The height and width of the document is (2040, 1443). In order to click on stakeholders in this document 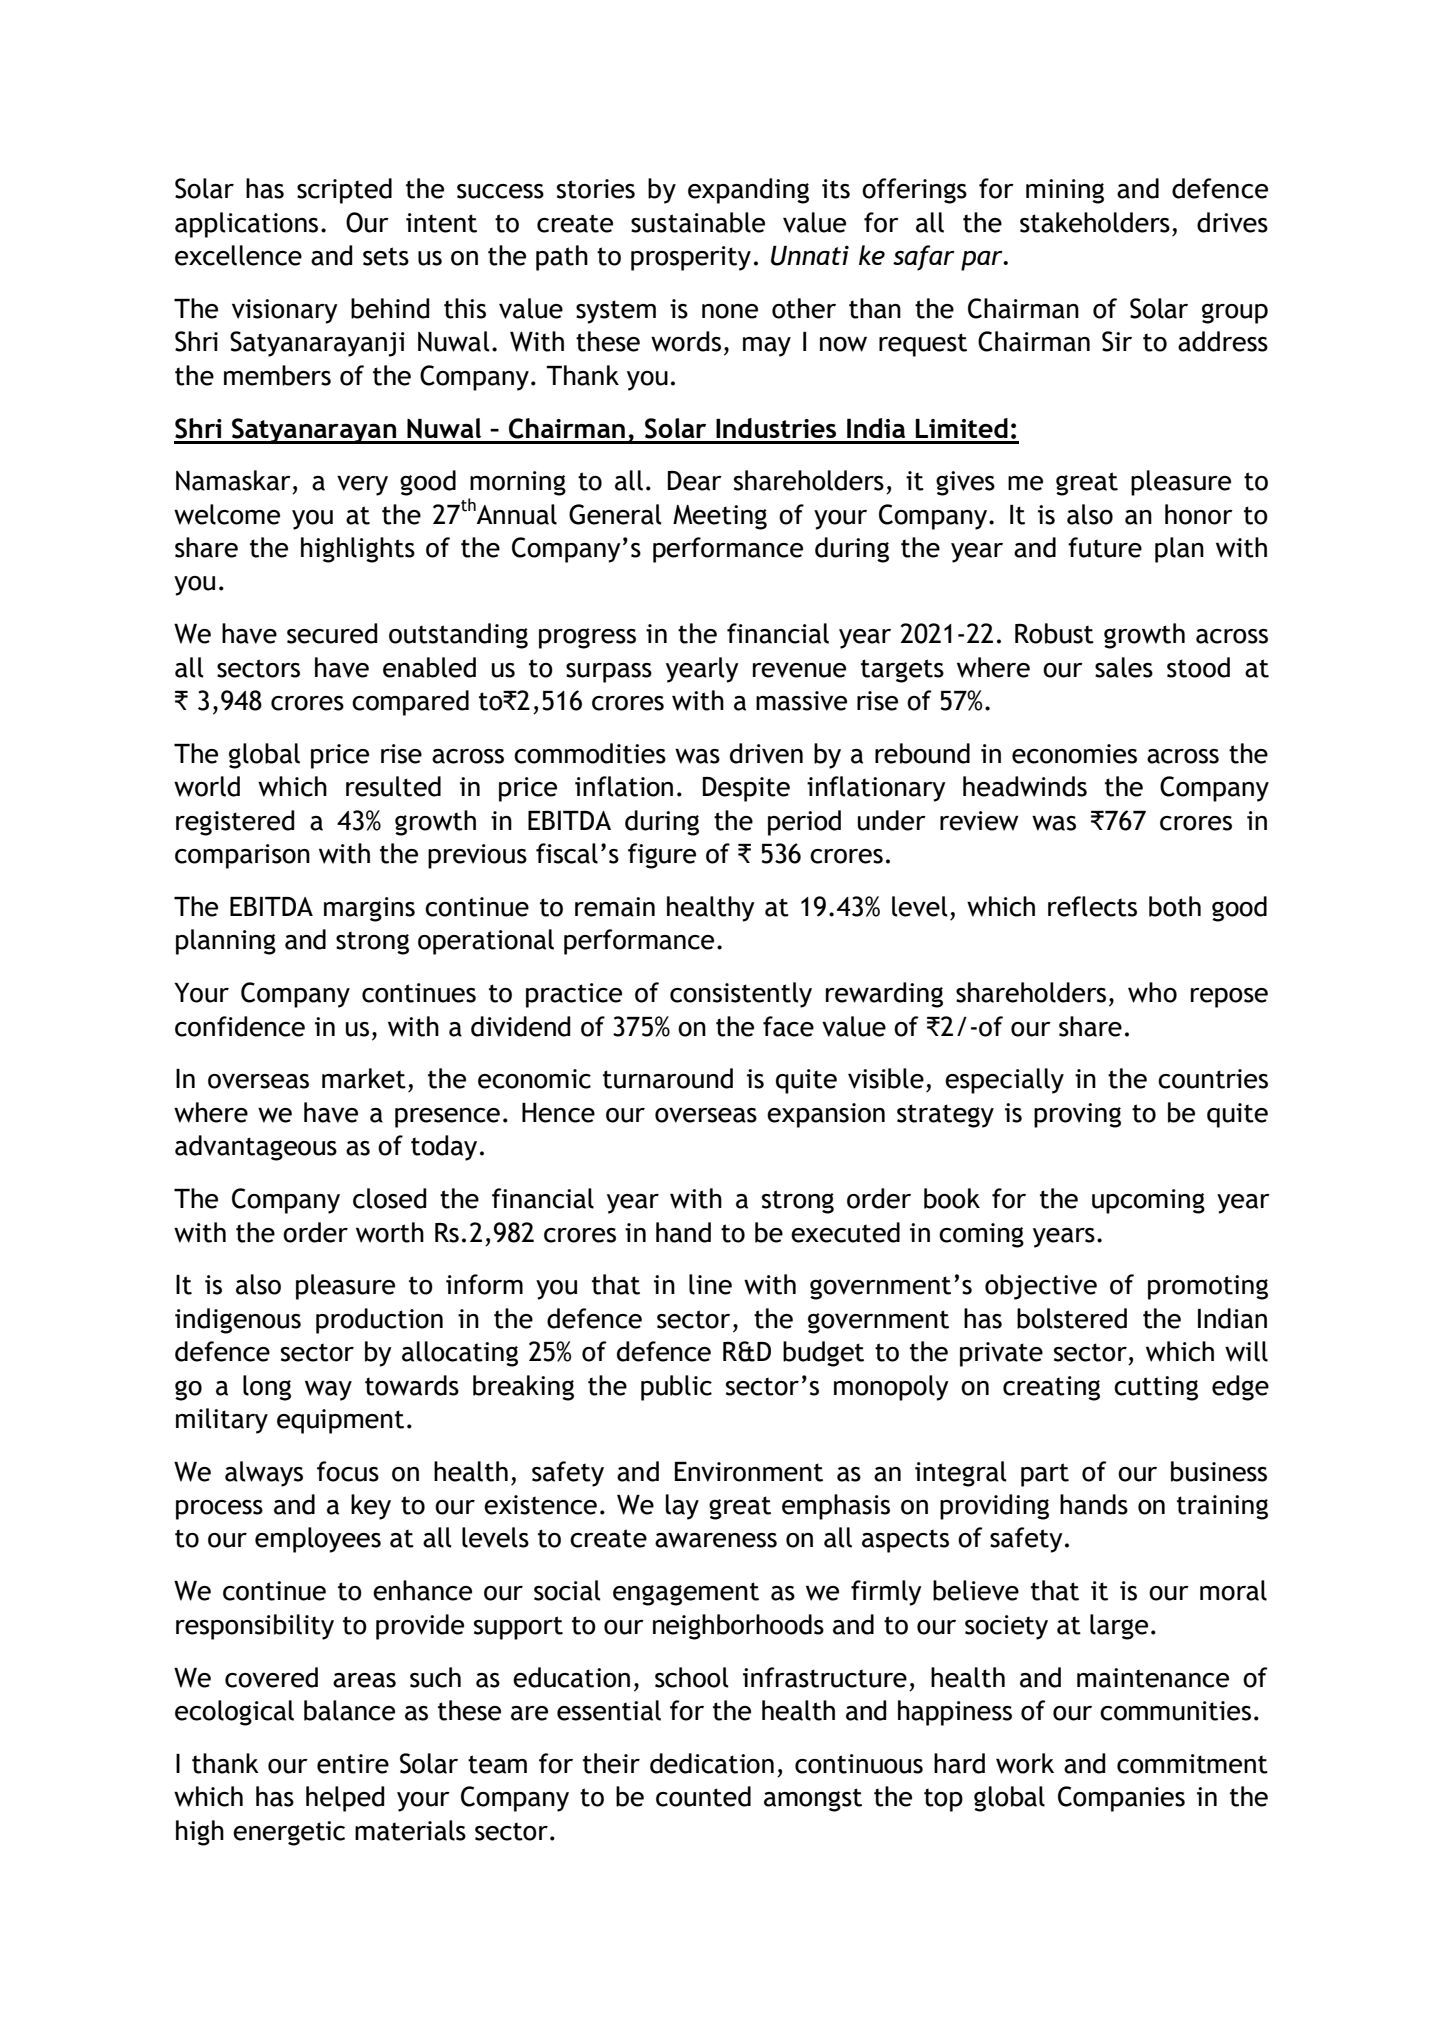, I will do `click(1095, 222)`.
